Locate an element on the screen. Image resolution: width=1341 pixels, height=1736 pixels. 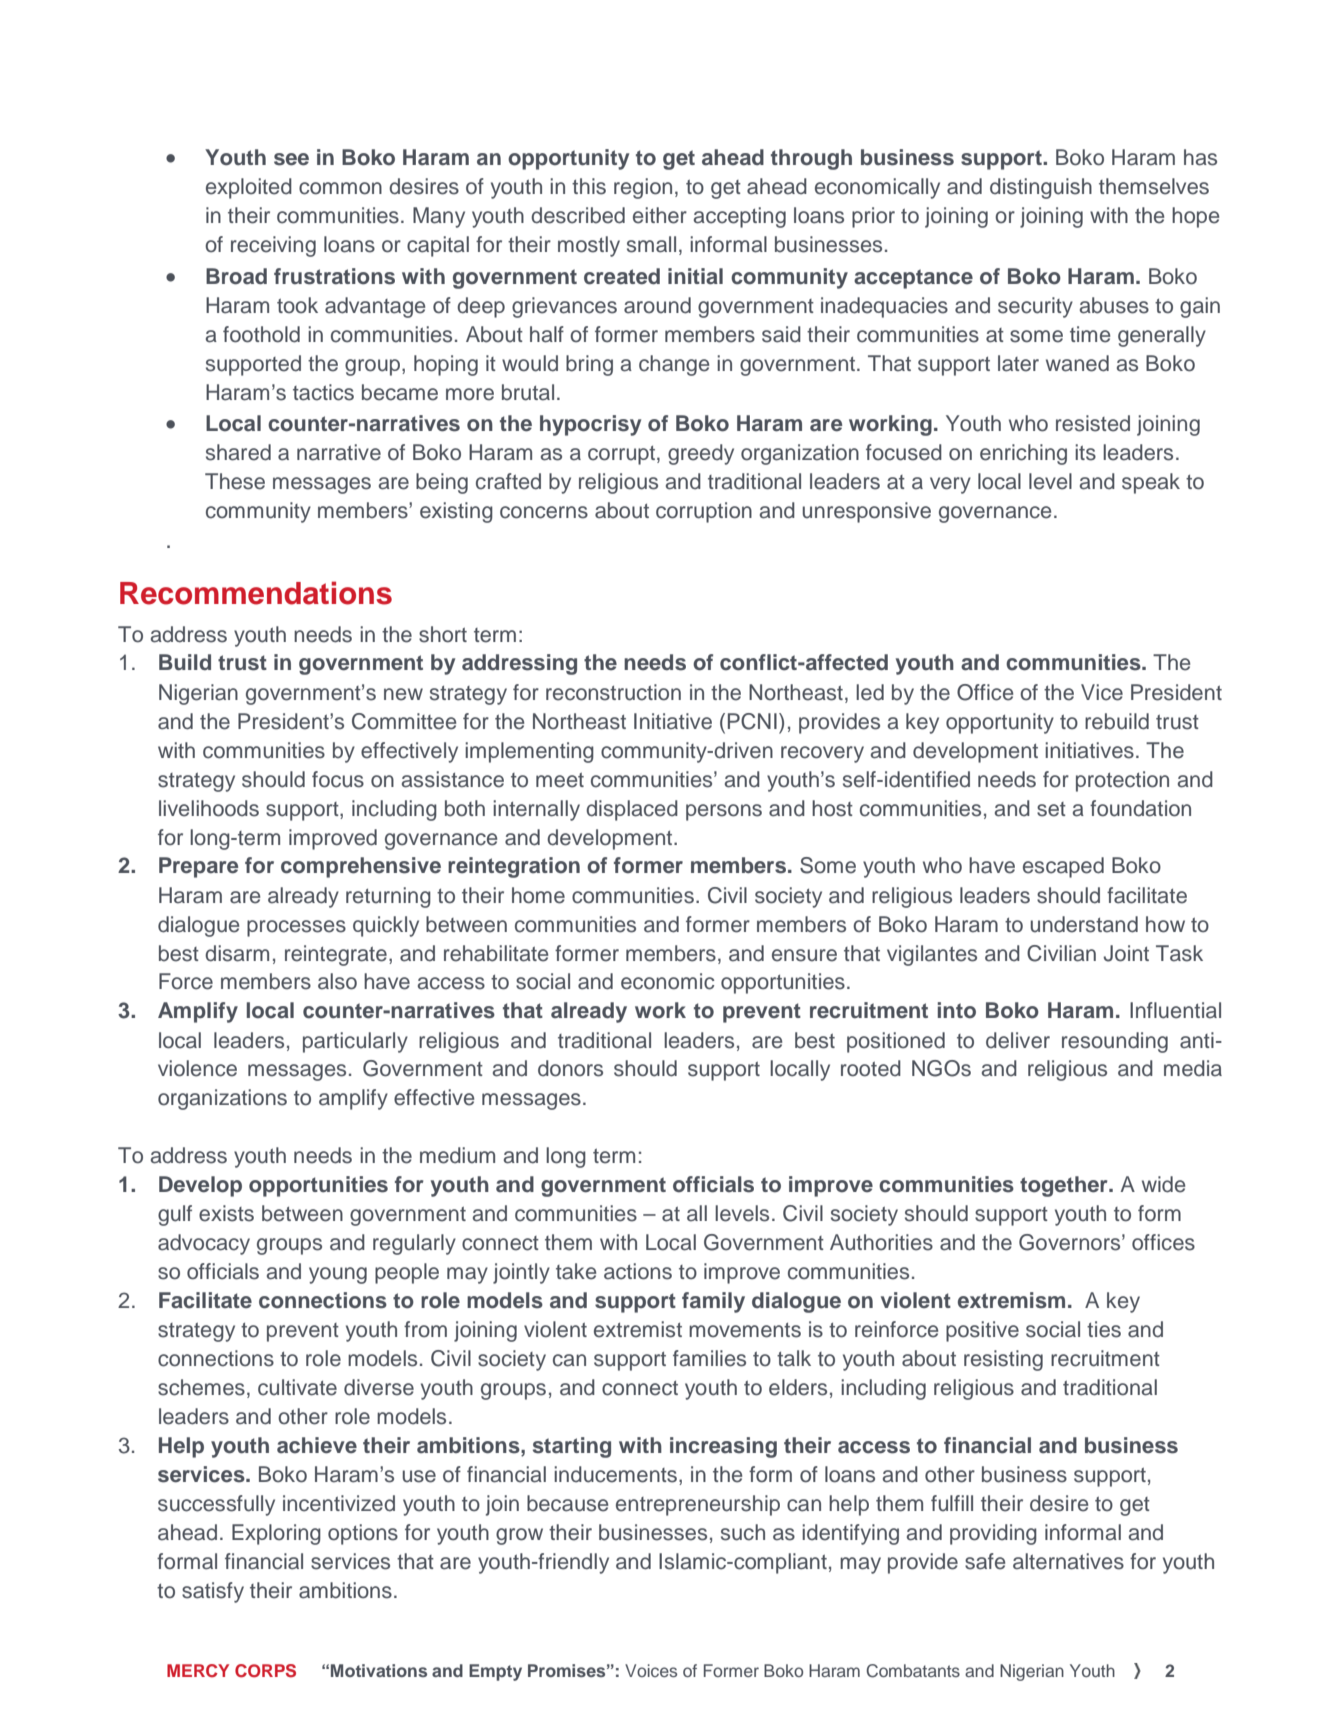
understand is located at coordinates (1084, 924).
